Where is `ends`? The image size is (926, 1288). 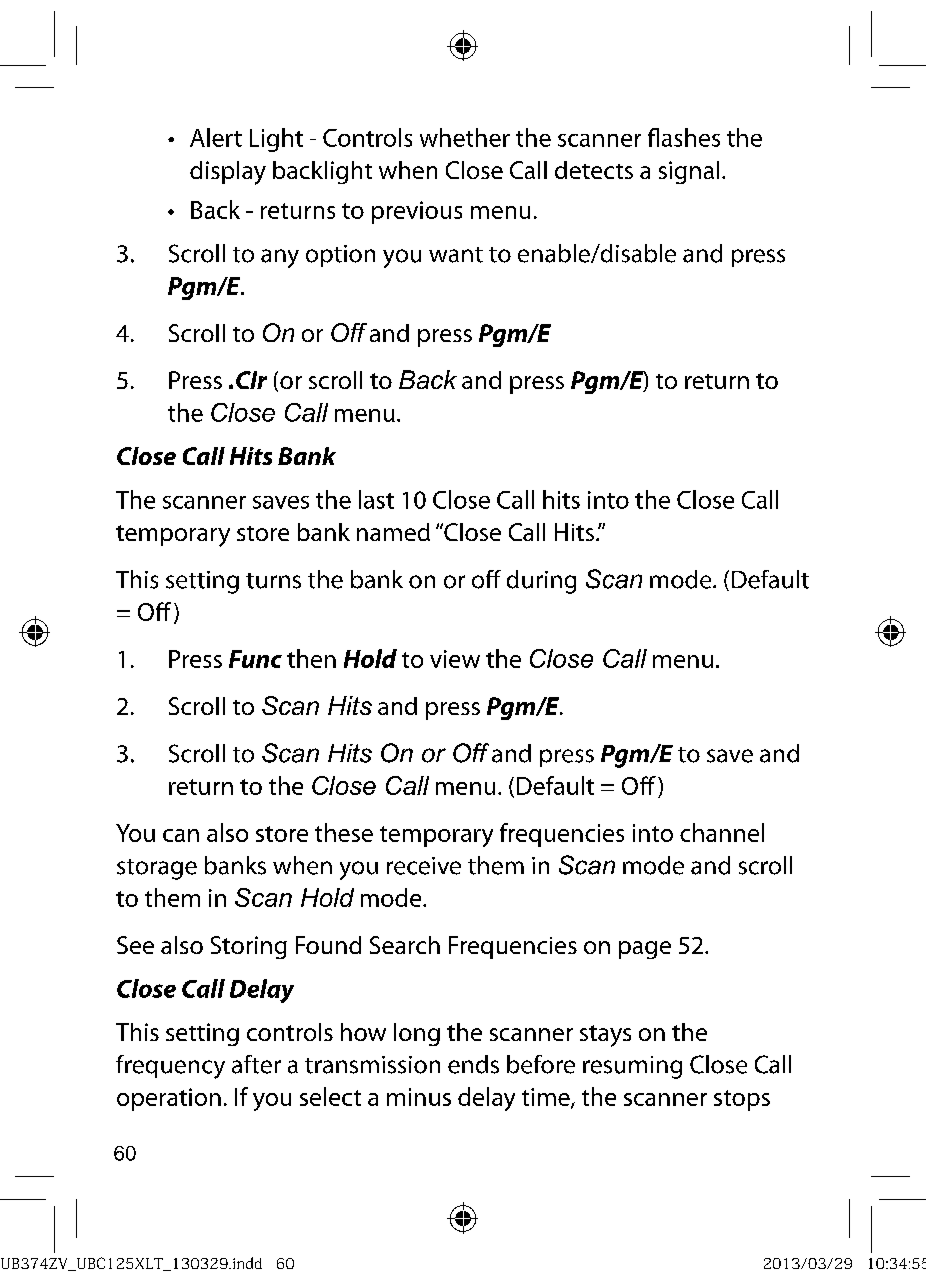 ends is located at coordinates (473, 1064).
